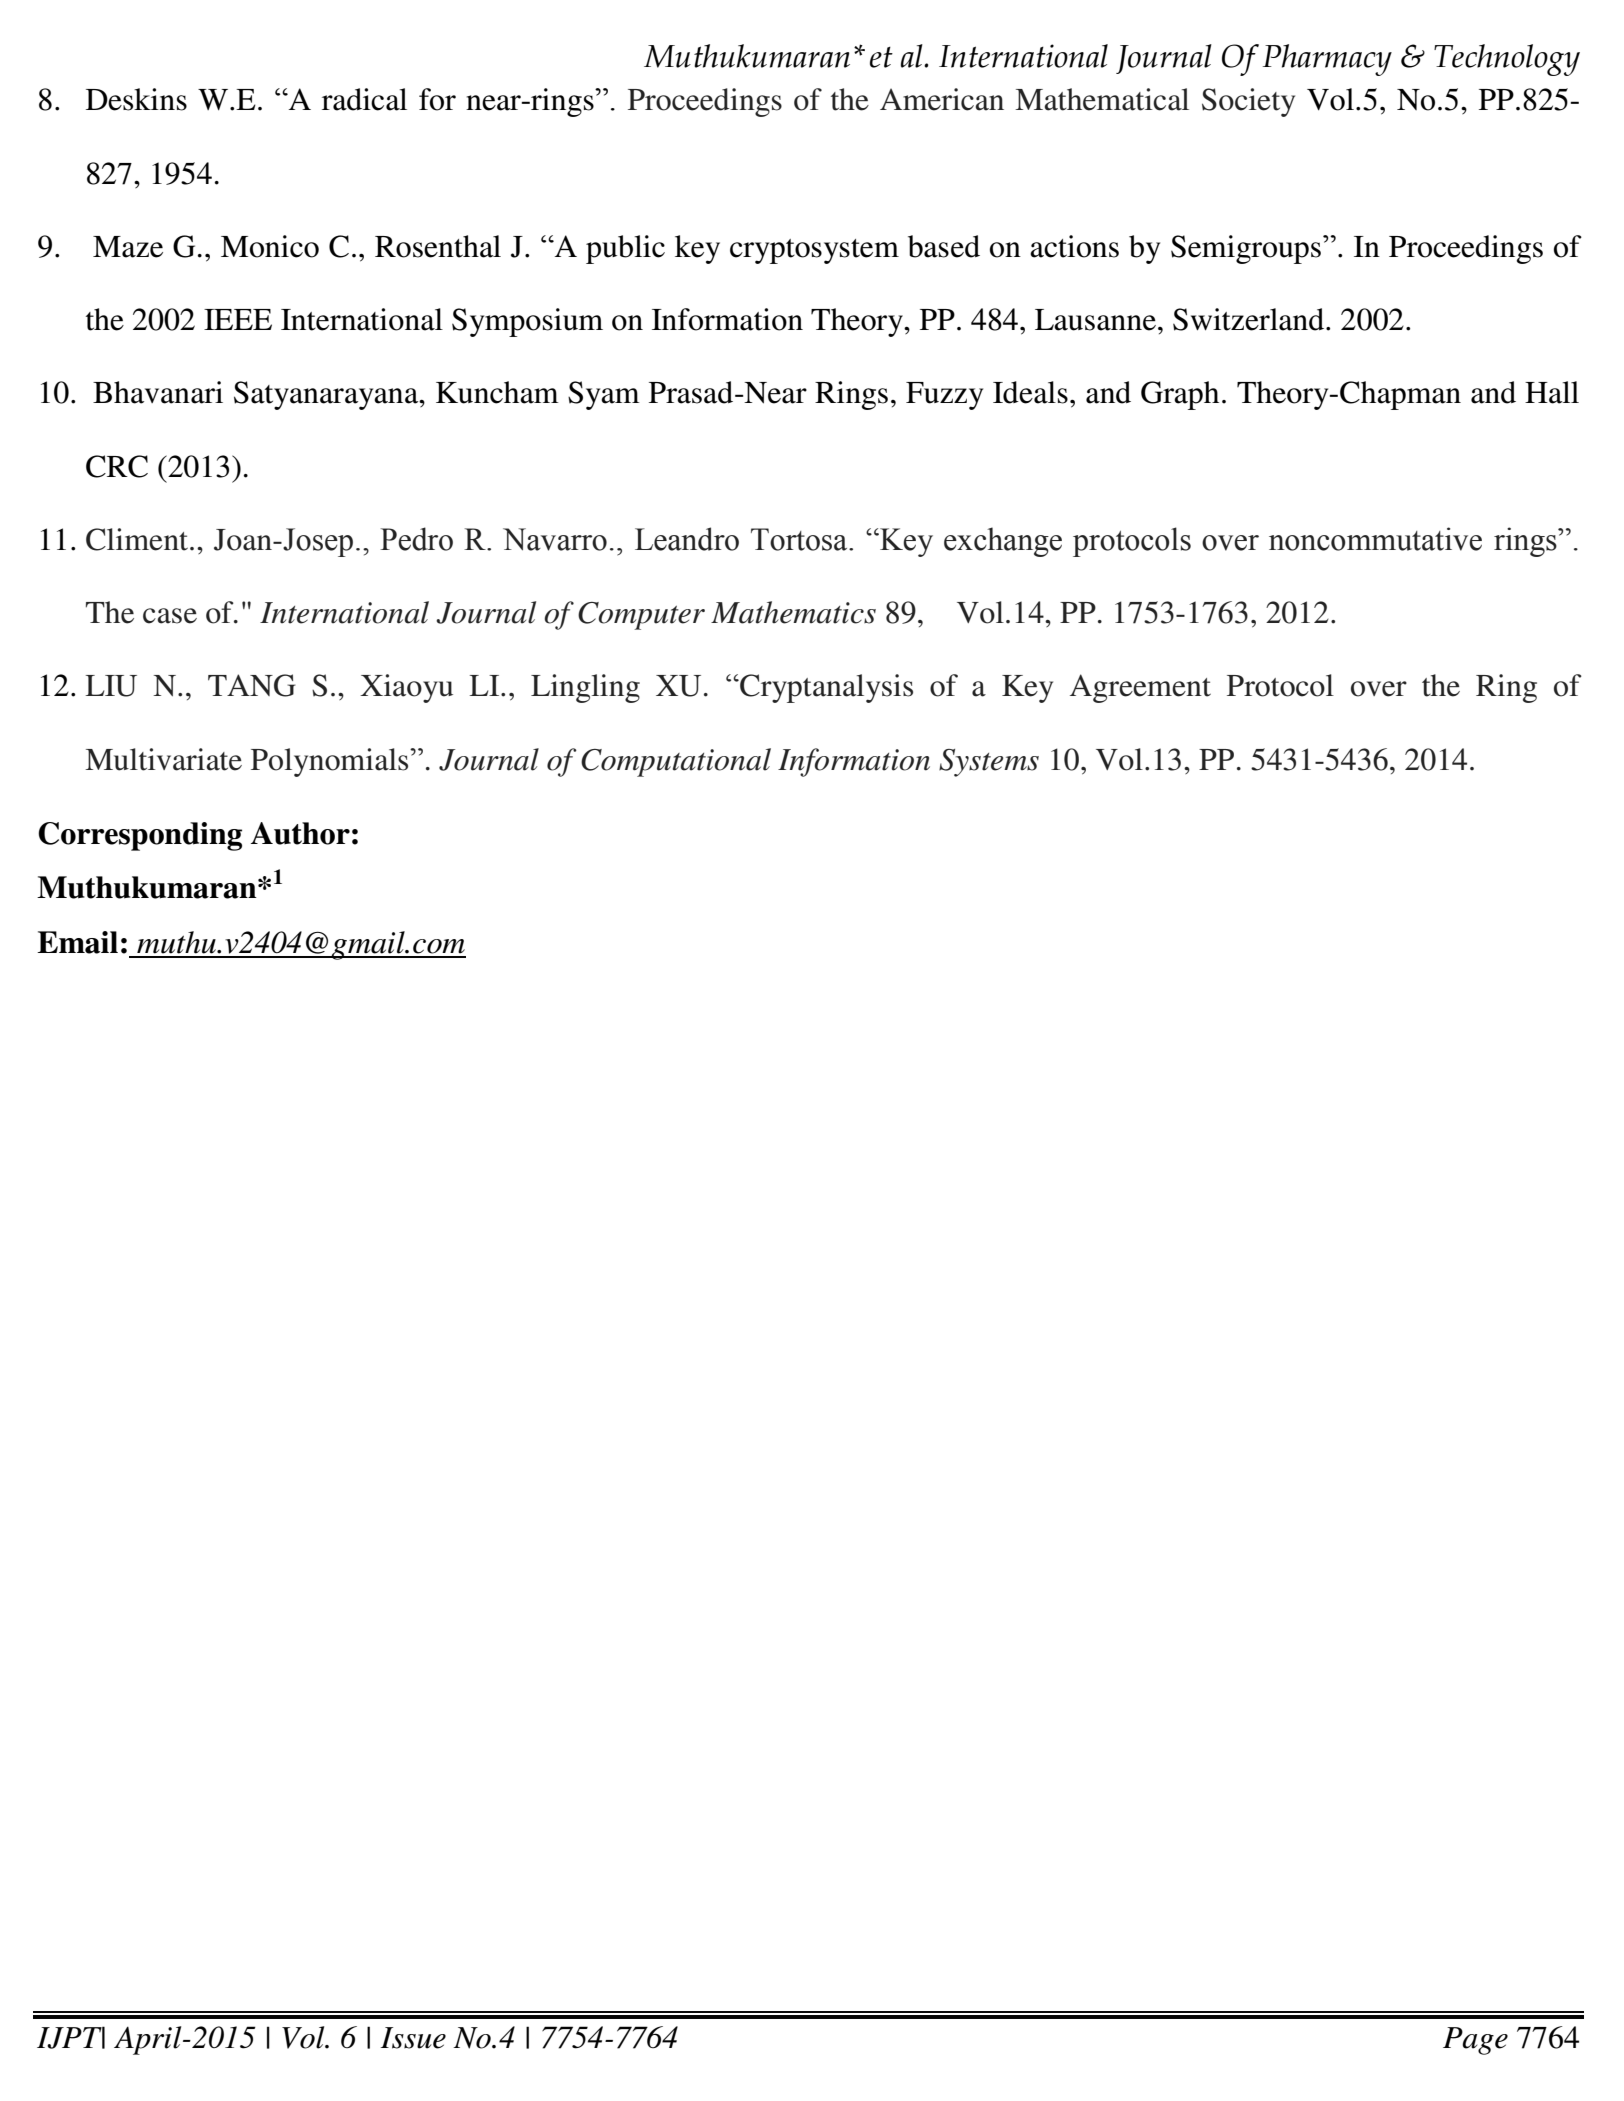 The height and width of the image is (2101, 1624). What do you see at coordinates (413, 2038) in the image?
I see `Issue` at bounding box center [413, 2038].
